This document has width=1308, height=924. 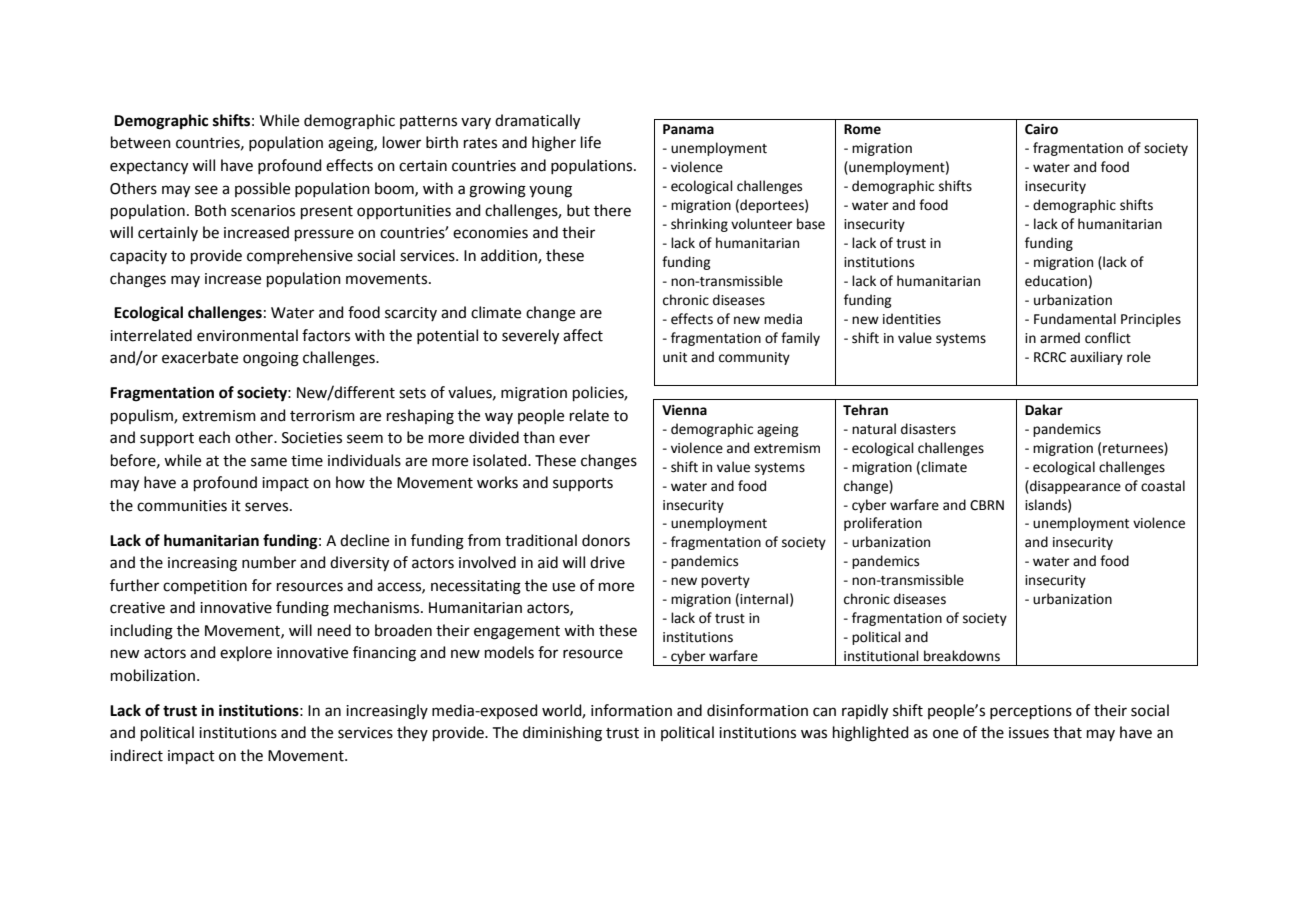 What do you see at coordinates (136, 755) in the document?
I see `indirect` at bounding box center [136, 755].
